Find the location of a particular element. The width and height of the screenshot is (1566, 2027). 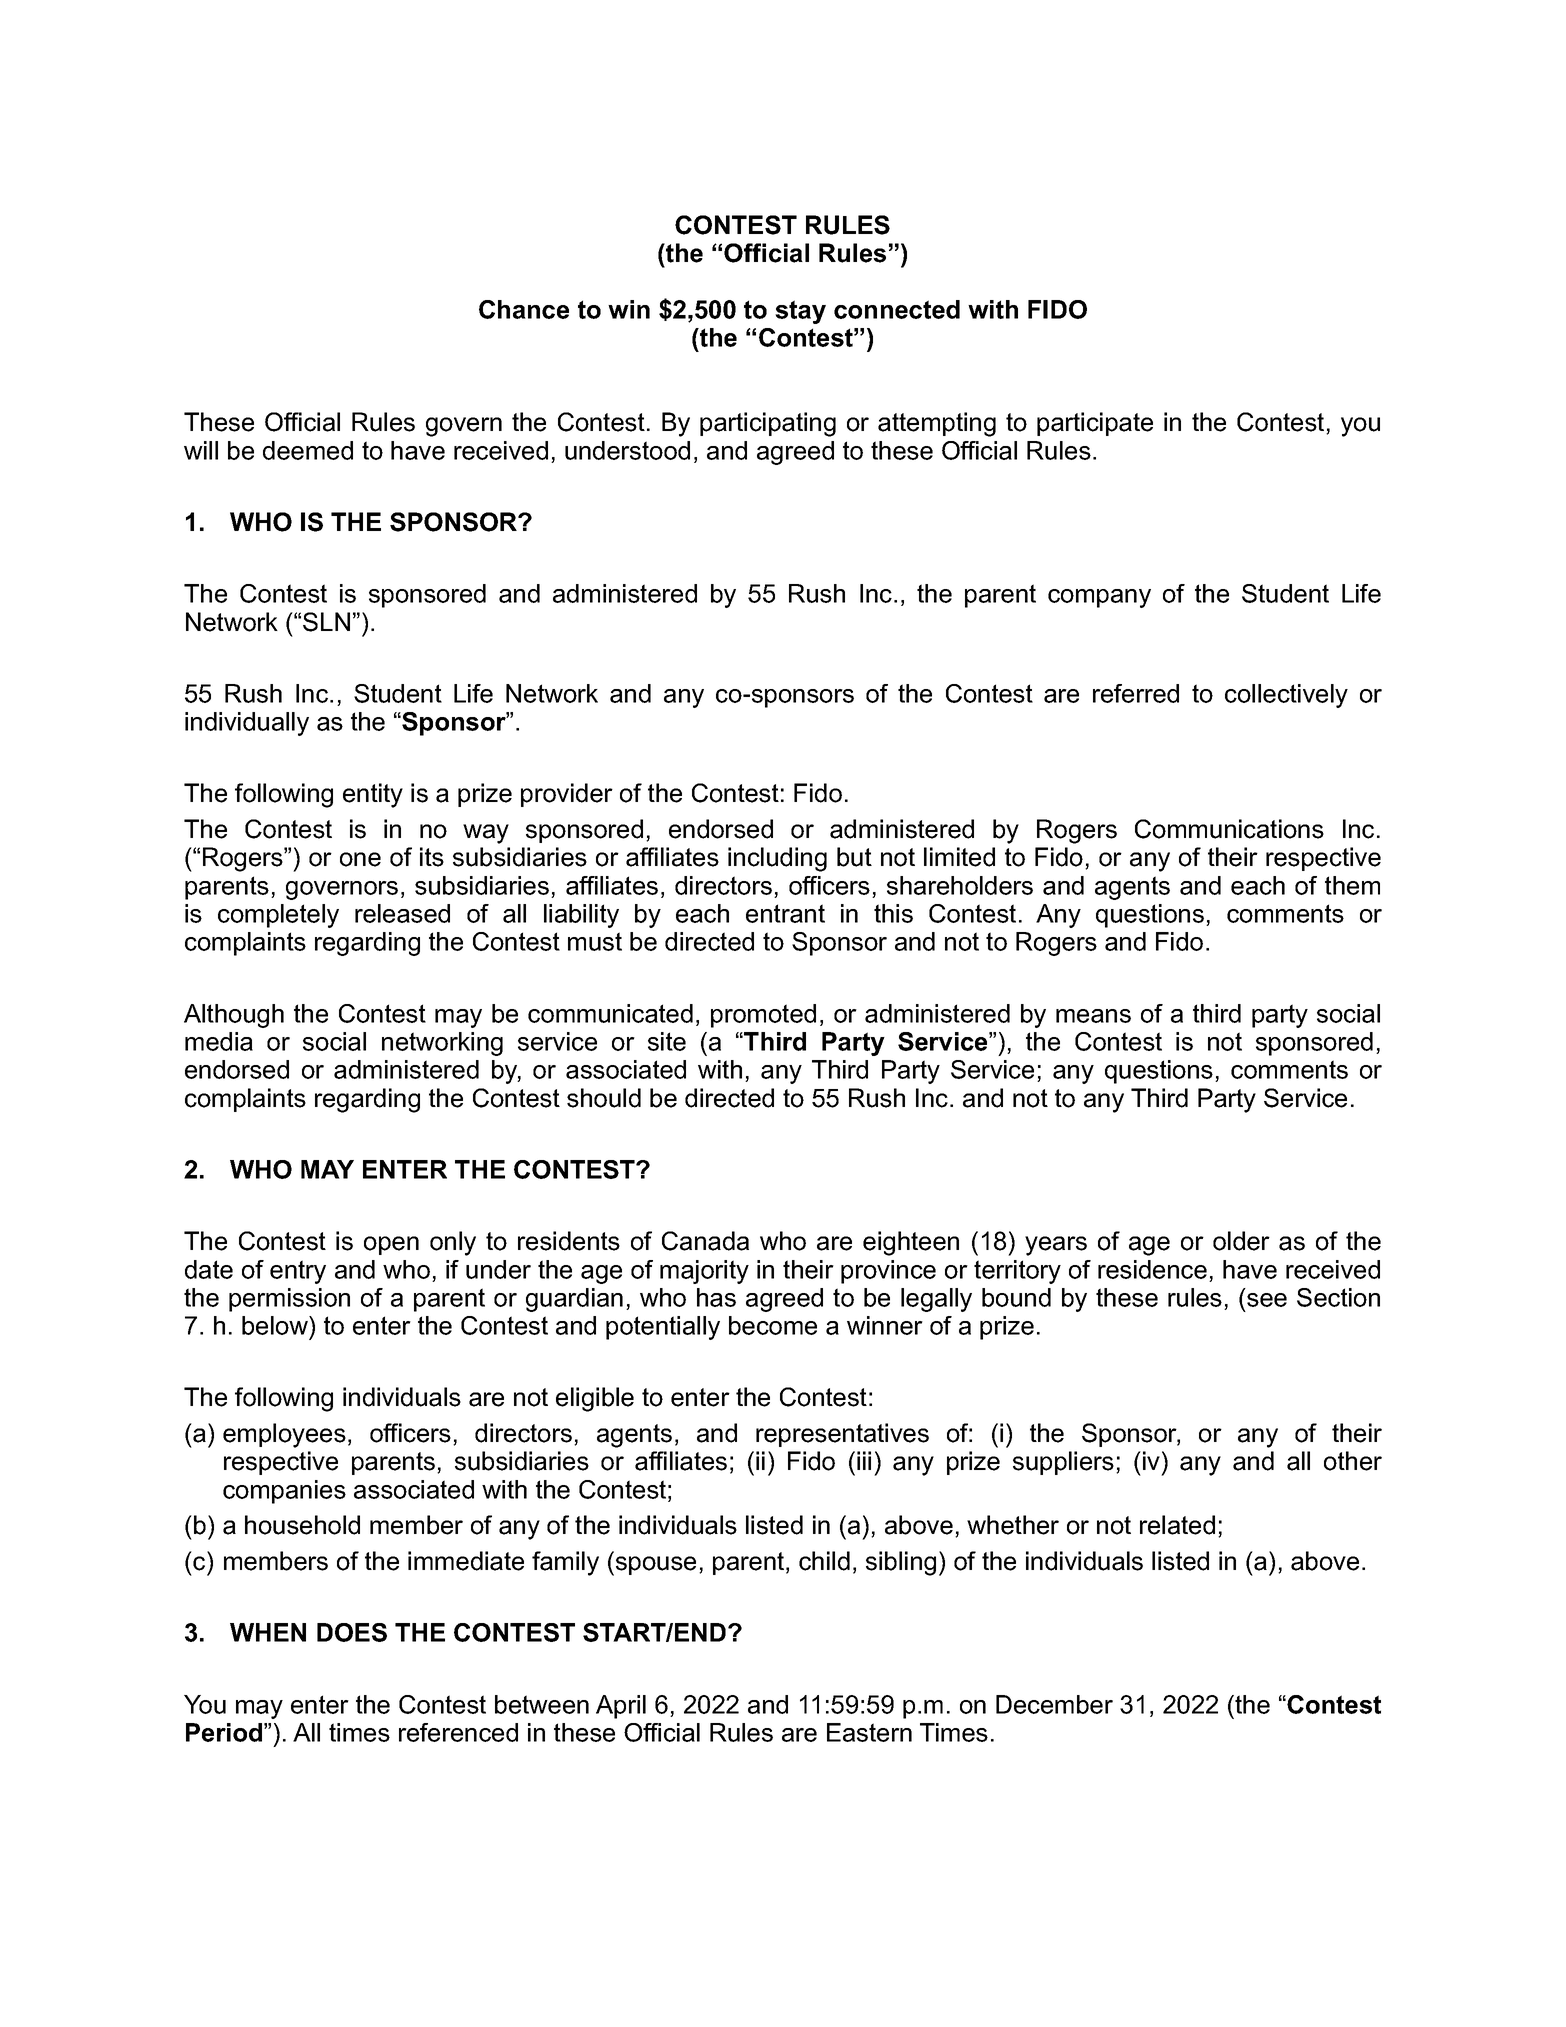

participate is located at coordinates (1095, 424).
